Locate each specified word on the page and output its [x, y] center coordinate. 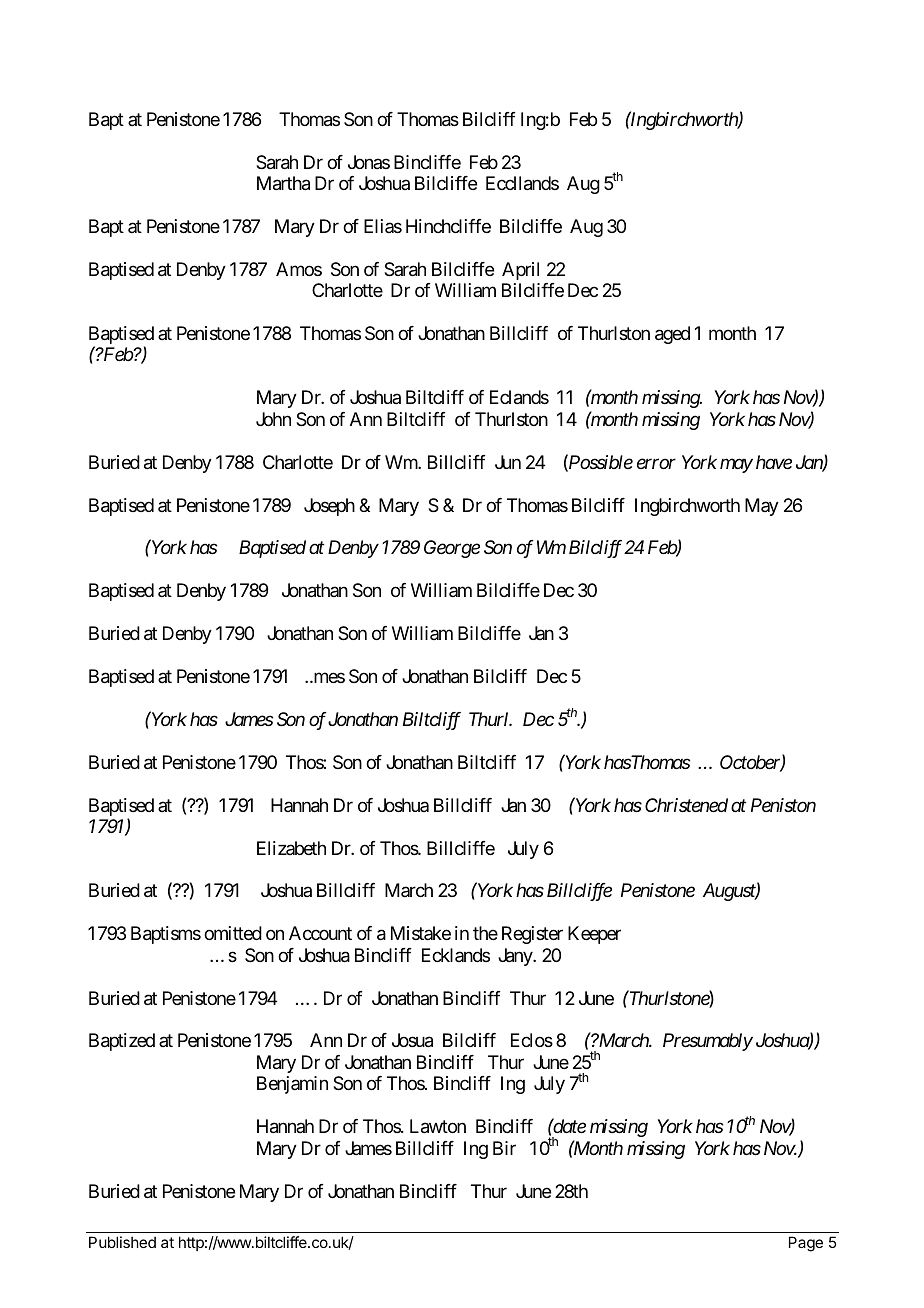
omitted [233, 933]
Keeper [594, 935]
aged [672, 335]
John [273, 419]
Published [122, 1242]
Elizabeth [291, 848]
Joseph [329, 507]
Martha [283, 183]
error [656, 463]
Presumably [708, 1042]
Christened [686, 805]
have [774, 462]
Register [532, 935]
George [452, 549]
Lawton [438, 1126]
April [520, 271]
